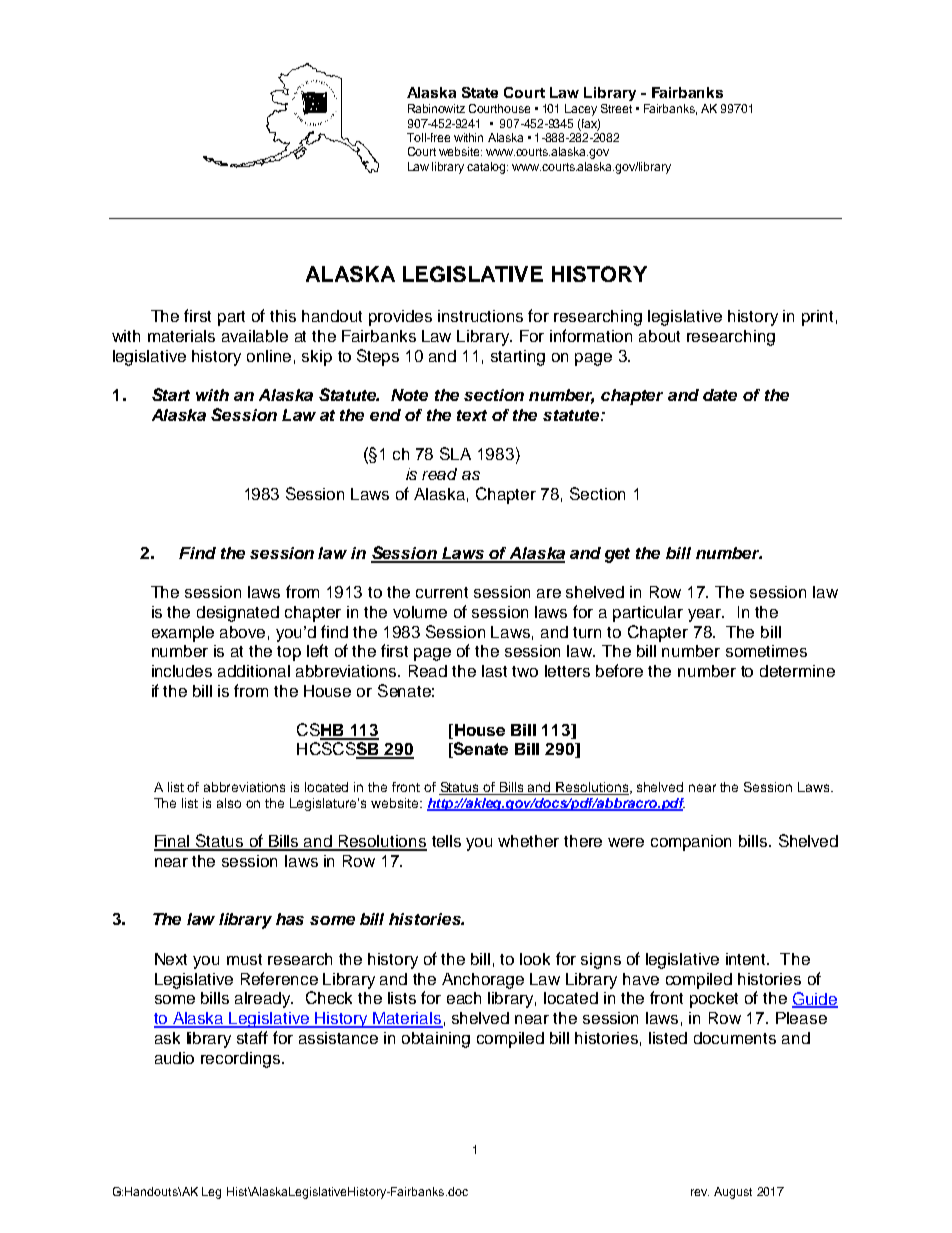  What do you see at coordinates (797, 671) in the screenshot?
I see `determine` at bounding box center [797, 671].
